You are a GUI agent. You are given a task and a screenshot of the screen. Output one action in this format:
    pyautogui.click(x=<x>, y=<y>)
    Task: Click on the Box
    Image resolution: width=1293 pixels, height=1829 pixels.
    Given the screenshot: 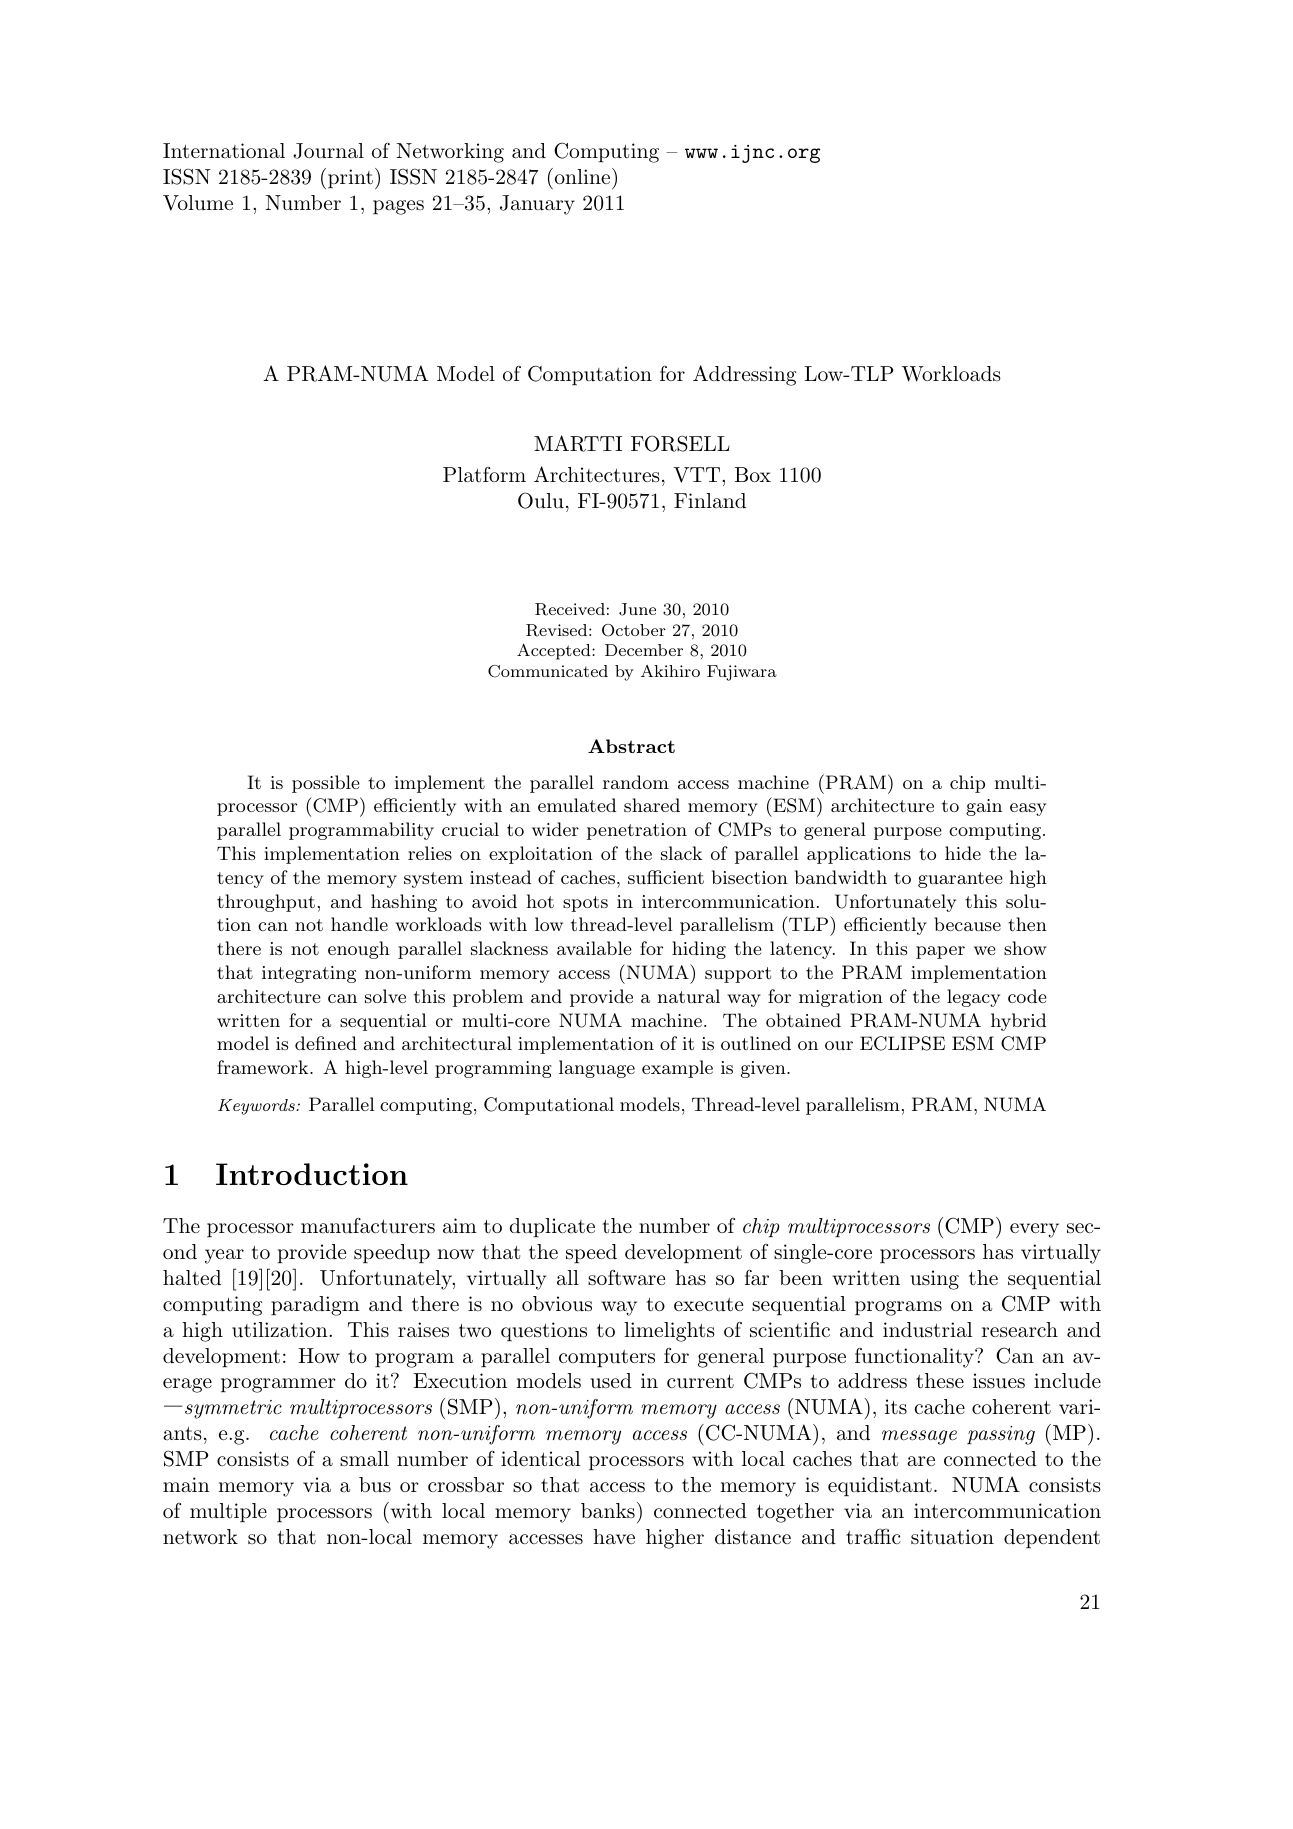 What is the action you would take?
    pyautogui.click(x=753, y=474)
